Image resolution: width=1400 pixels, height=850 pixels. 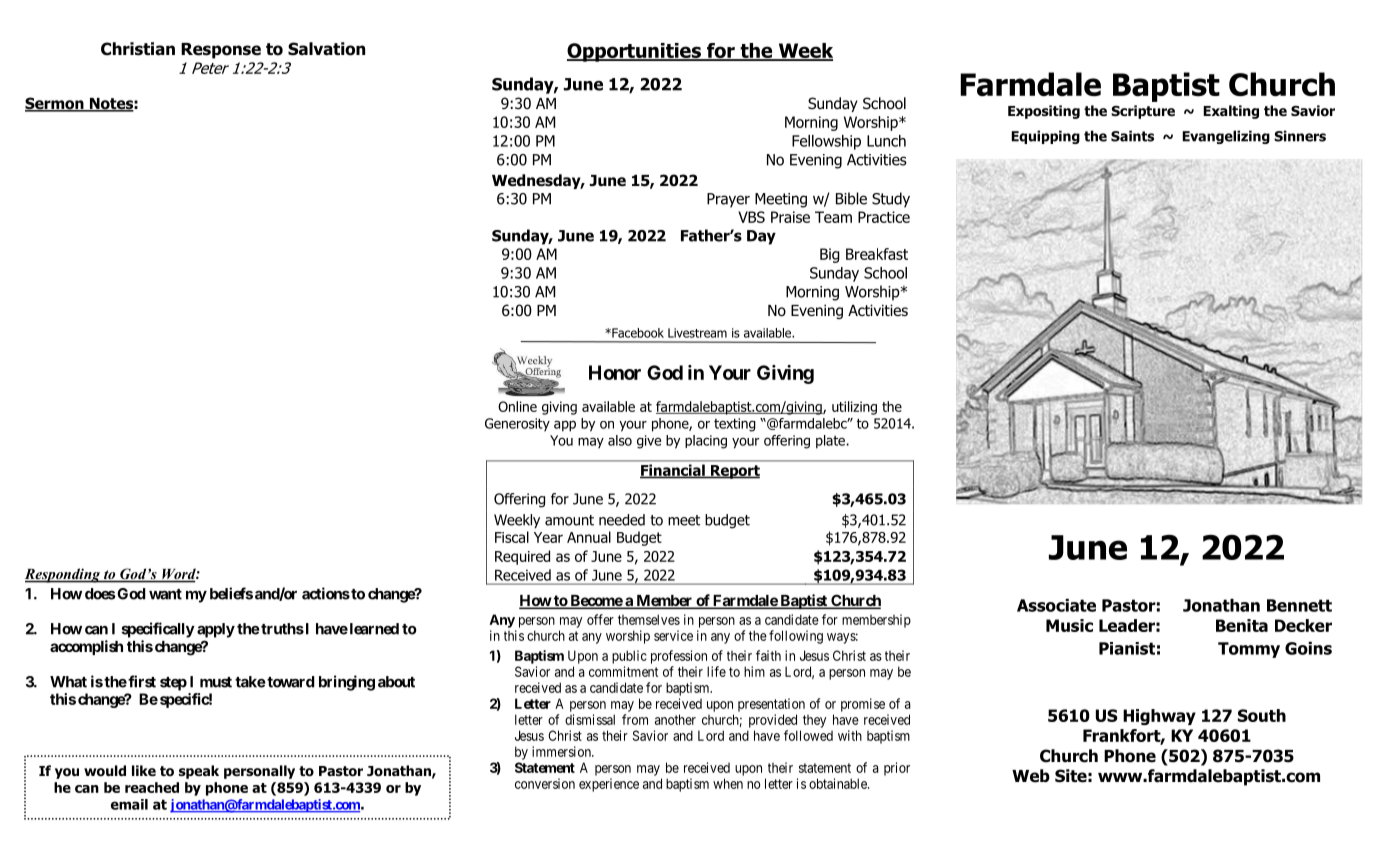 I want to click on Facebook, so click(x=637, y=333).
